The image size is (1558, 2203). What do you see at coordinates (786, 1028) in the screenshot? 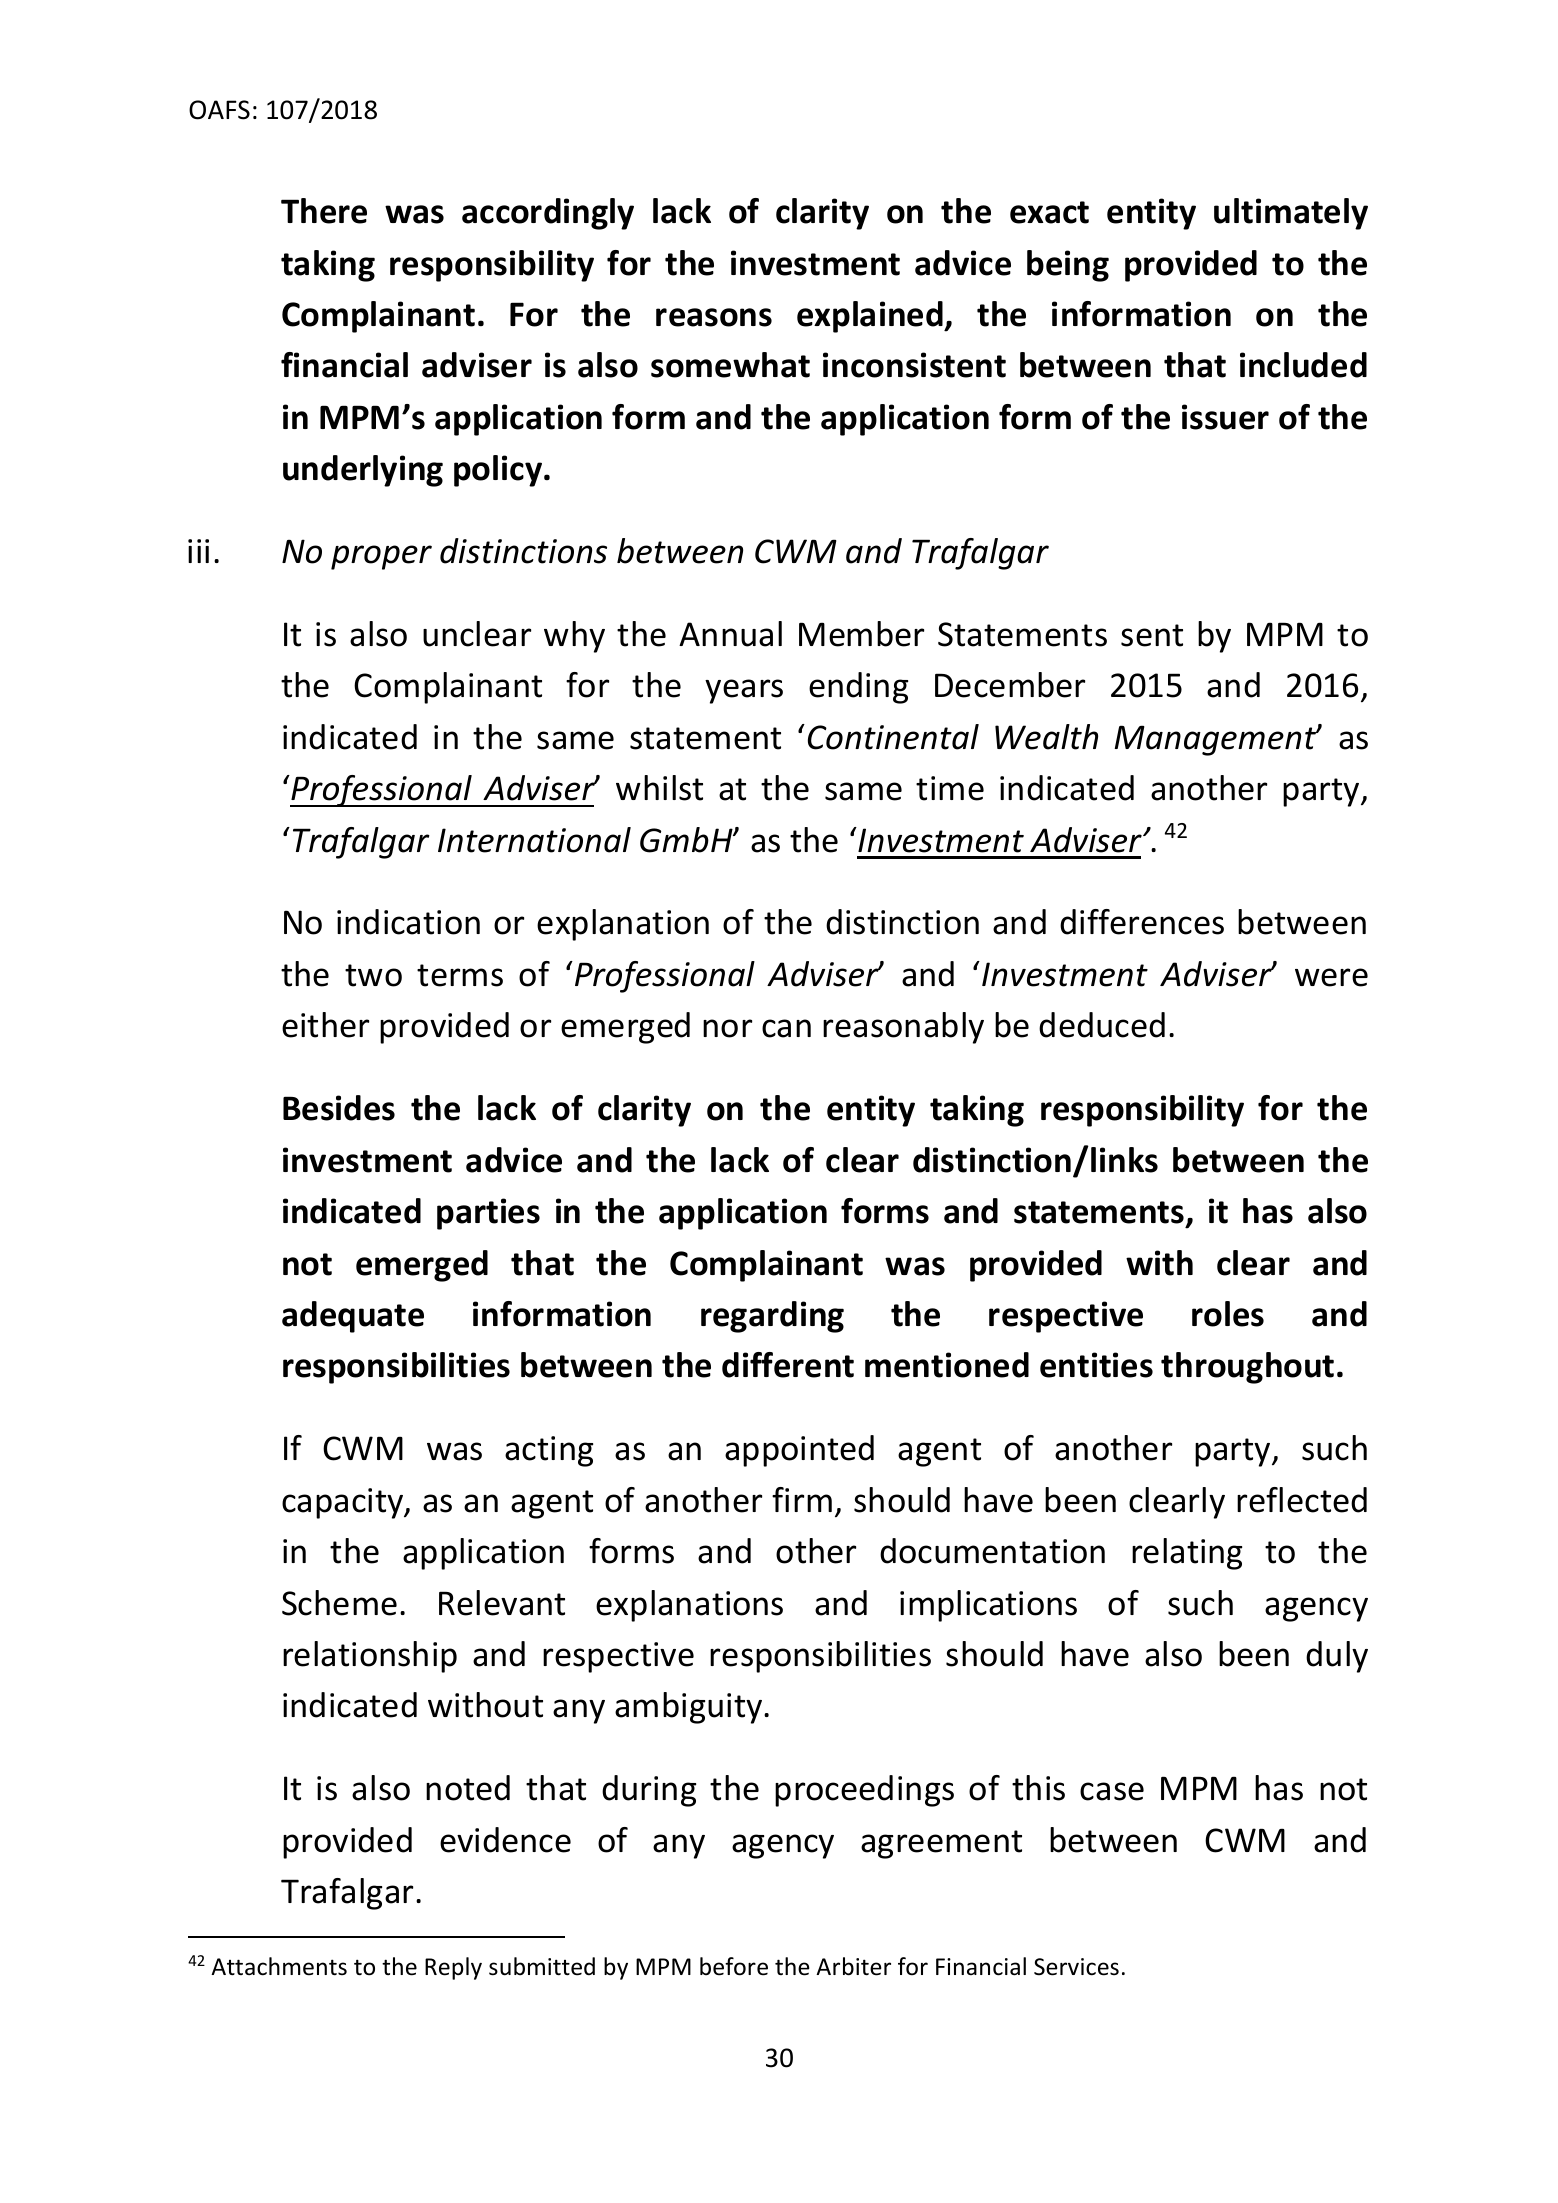
I see `can` at bounding box center [786, 1028].
